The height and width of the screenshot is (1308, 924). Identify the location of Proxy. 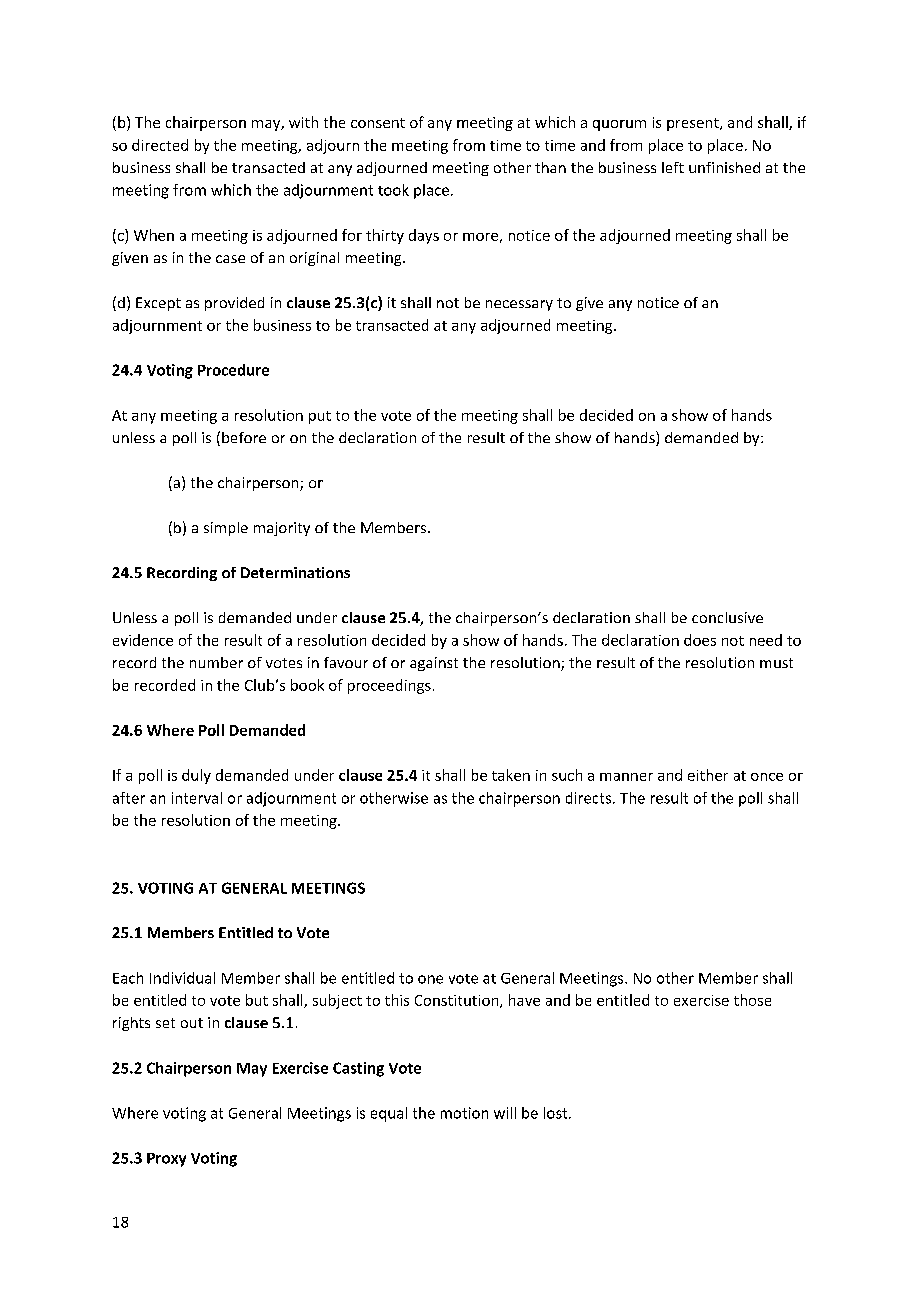
(166, 1160).
